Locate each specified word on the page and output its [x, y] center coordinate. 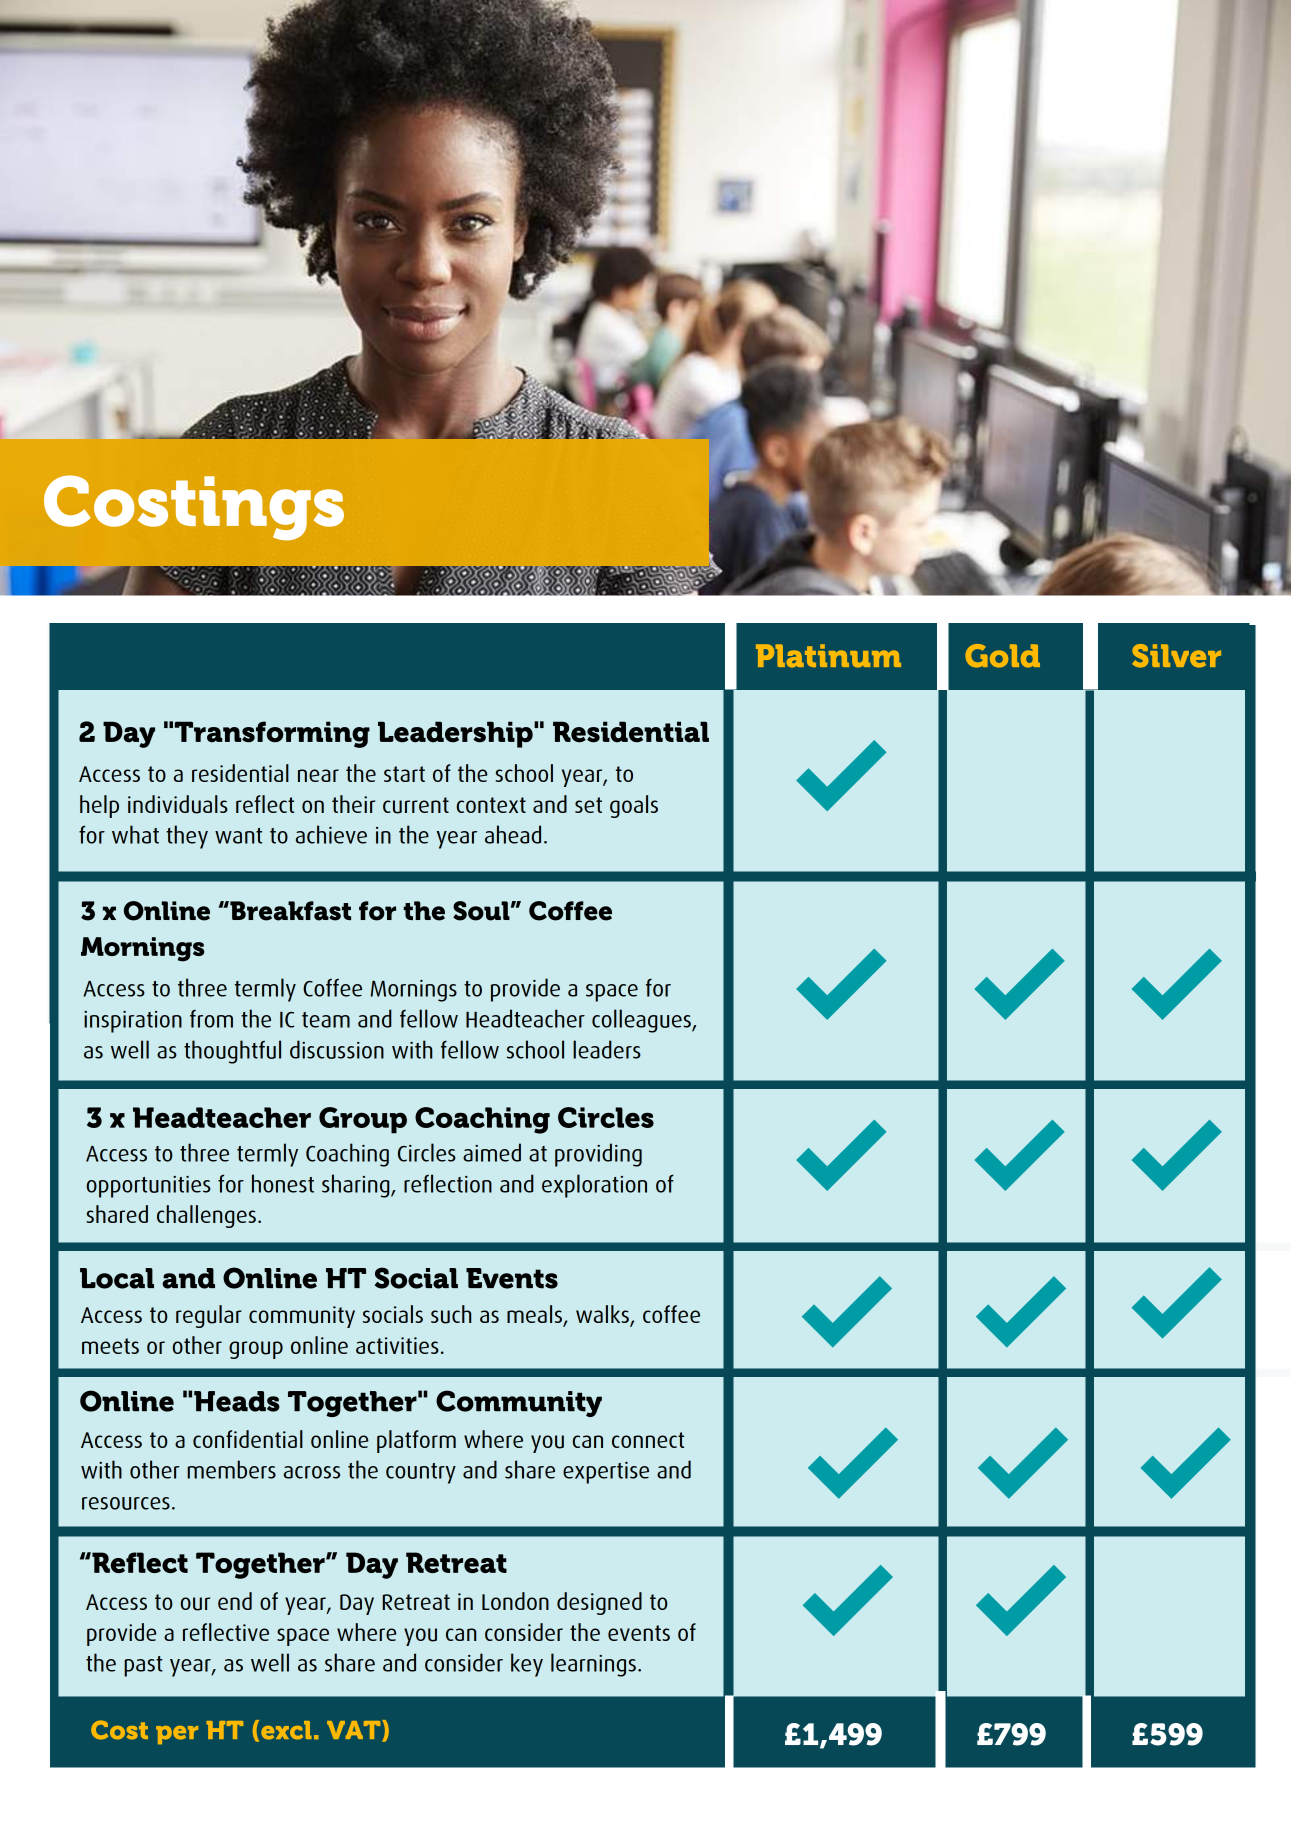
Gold [1002, 656]
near [318, 775]
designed [599, 1603]
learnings [593, 1665]
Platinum [828, 656]
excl [286, 1730]
